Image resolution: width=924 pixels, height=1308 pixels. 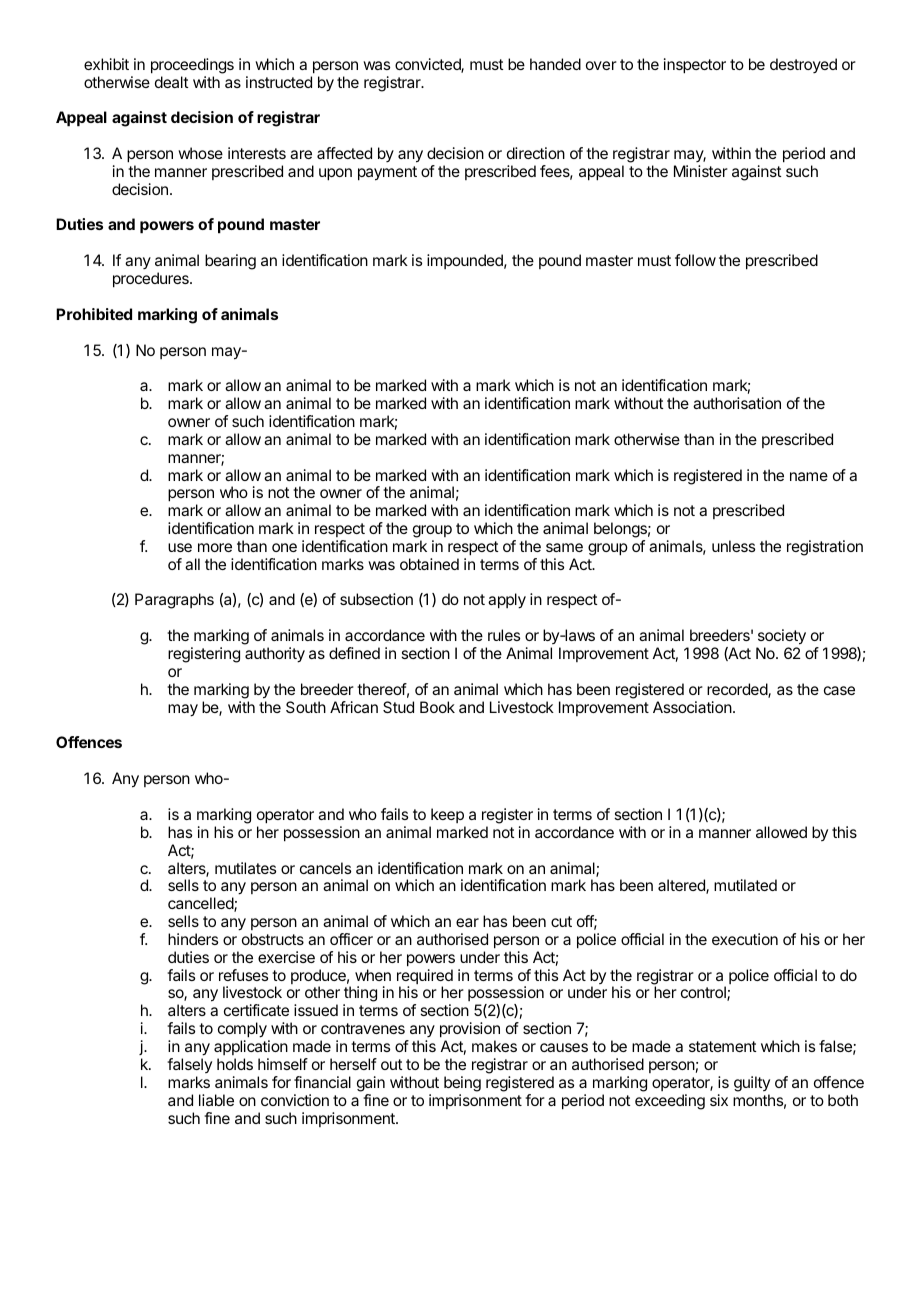 What do you see at coordinates (235, 1064) in the screenshot?
I see `holds` at bounding box center [235, 1064].
